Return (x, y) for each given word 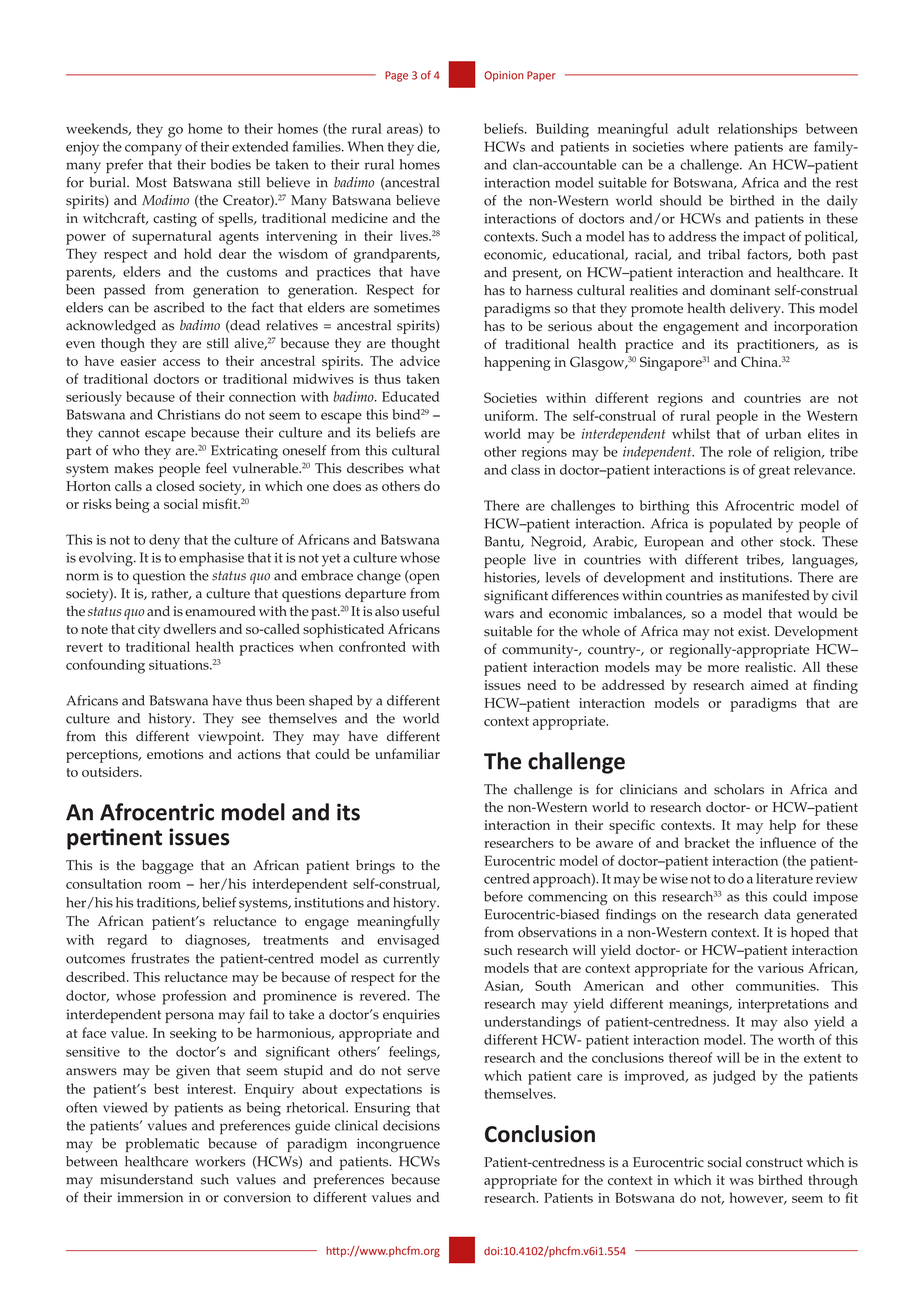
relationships (757, 130)
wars (499, 615)
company (153, 150)
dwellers (189, 628)
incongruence (398, 1145)
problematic (162, 1145)
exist (753, 631)
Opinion (504, 76)
